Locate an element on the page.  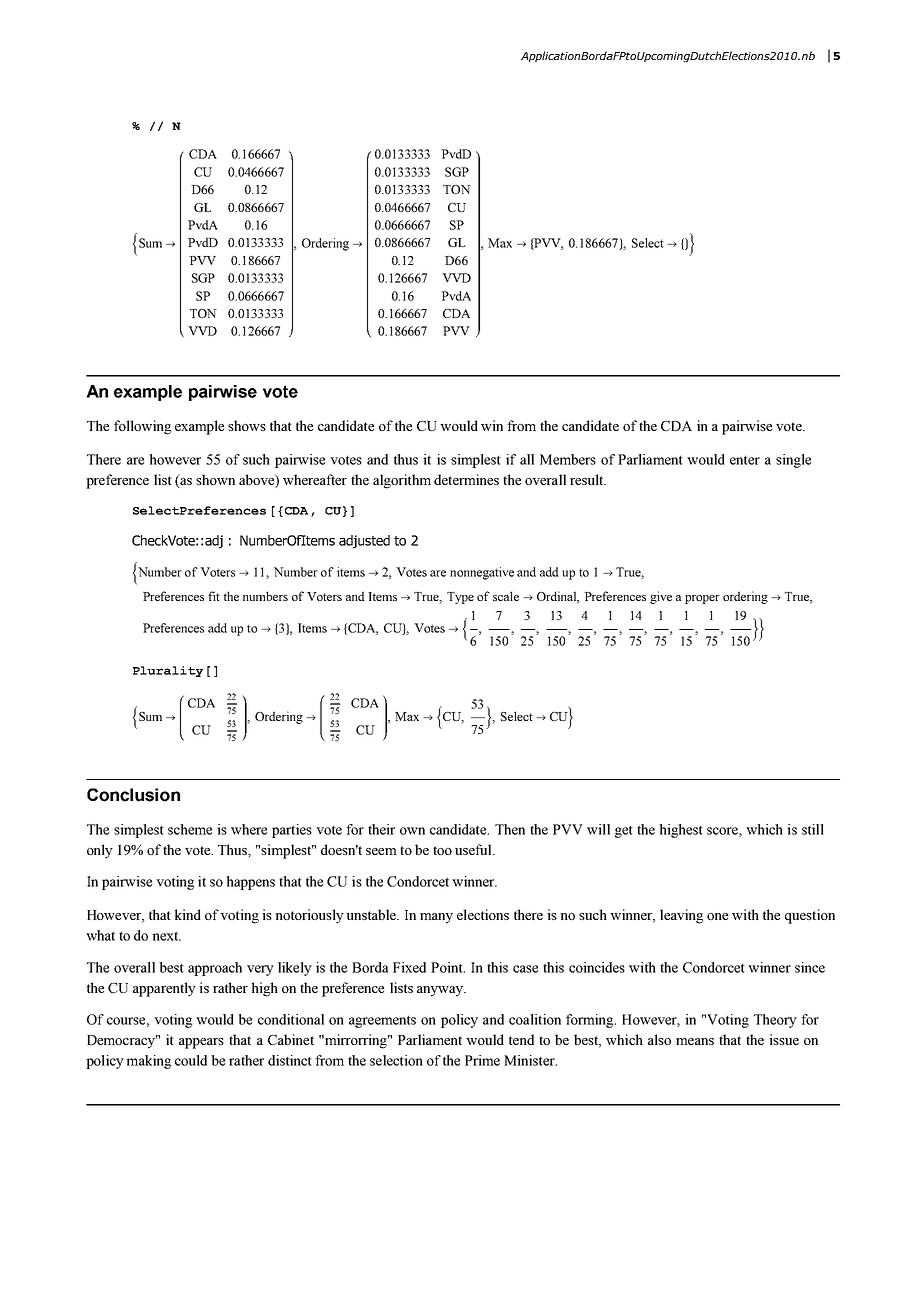
kind is located at coordinates (187, 914).
